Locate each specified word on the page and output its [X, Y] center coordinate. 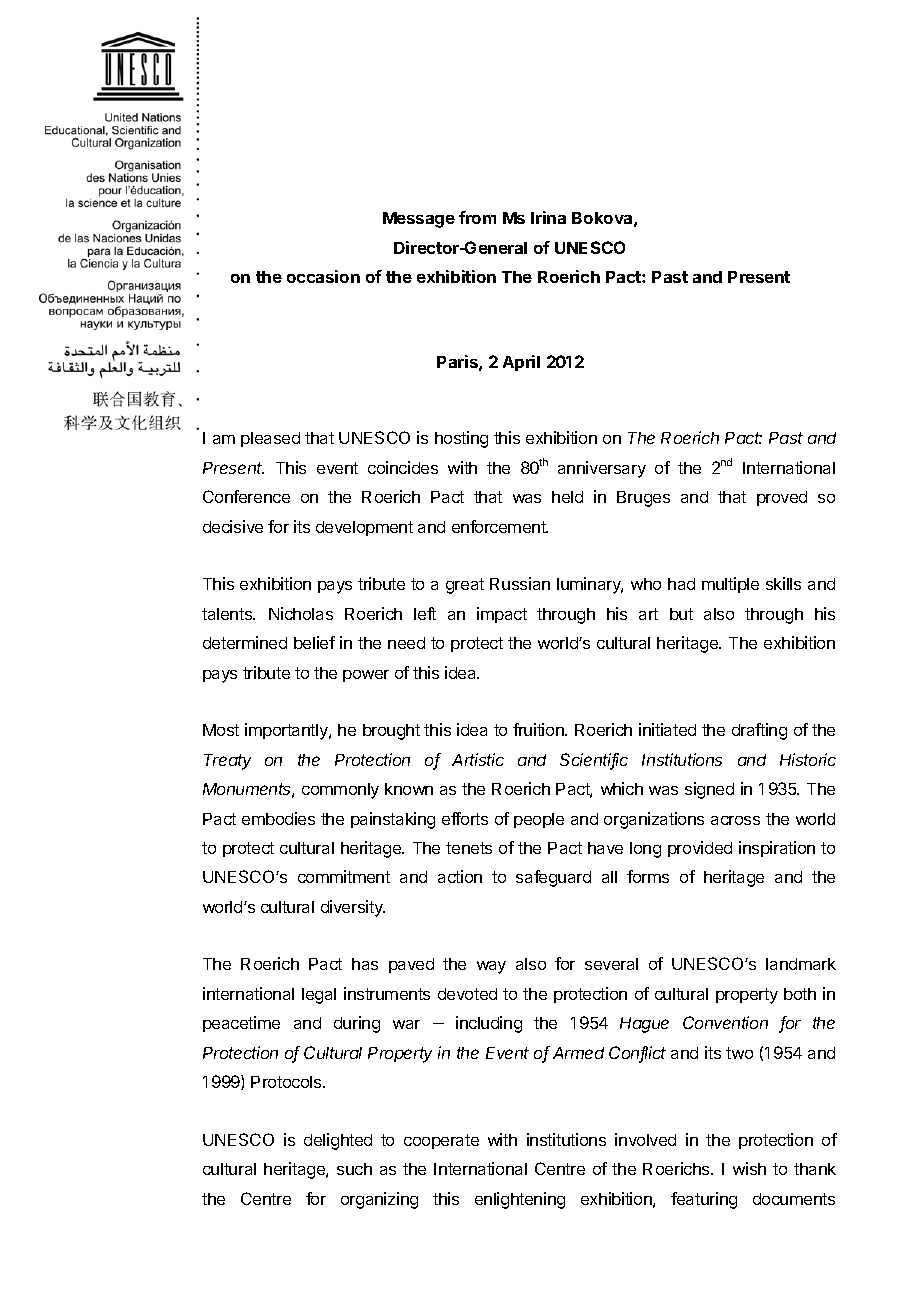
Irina [548, 217]
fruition [539, 729]
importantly [287, 731]
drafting [759, 731]
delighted [338, 1141]
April [521, 363]
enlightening [520, 1200]
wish [749, 1168]
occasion [323, 276]
